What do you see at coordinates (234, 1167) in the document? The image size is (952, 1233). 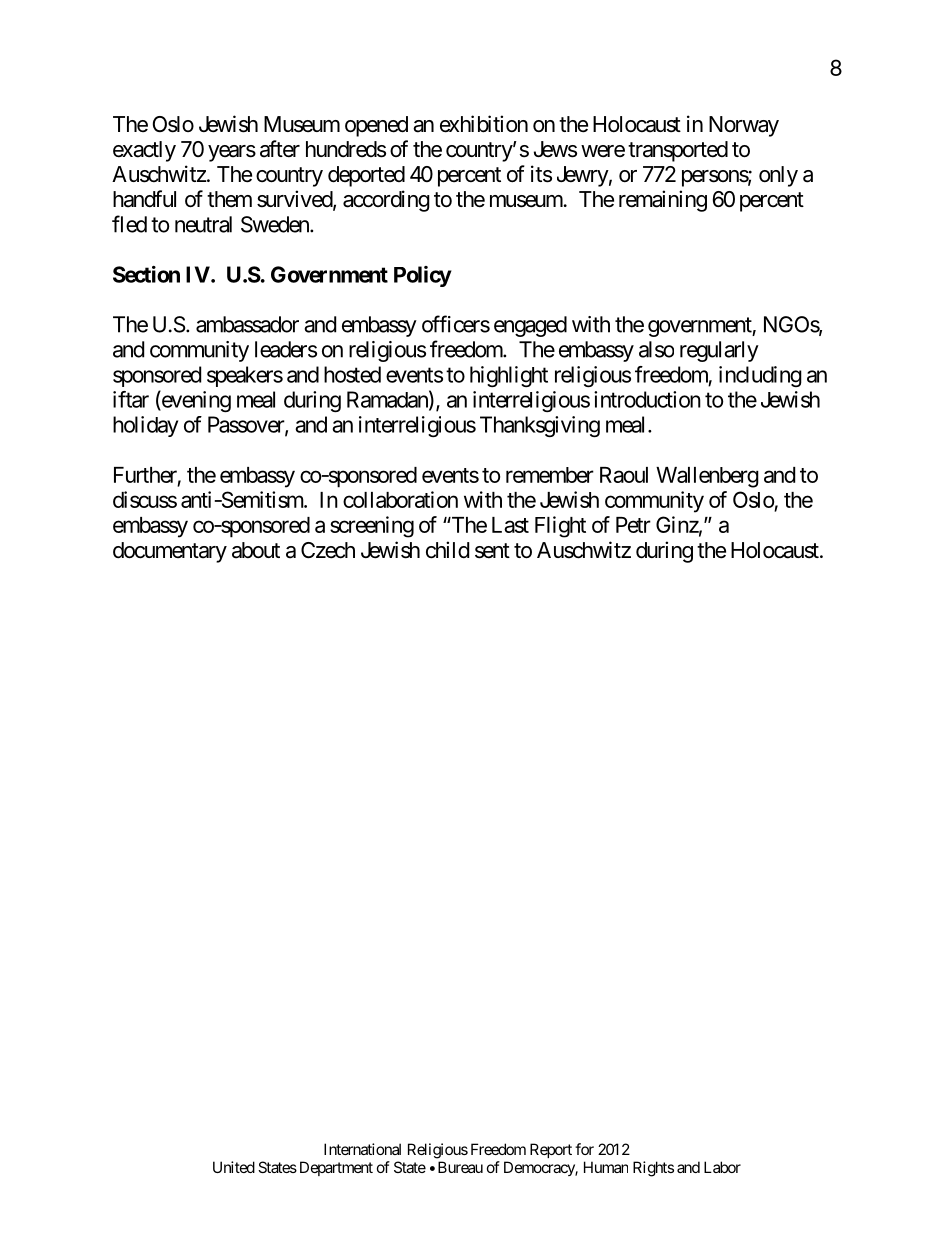 I see `United` at bounding box center [234, 1167].
